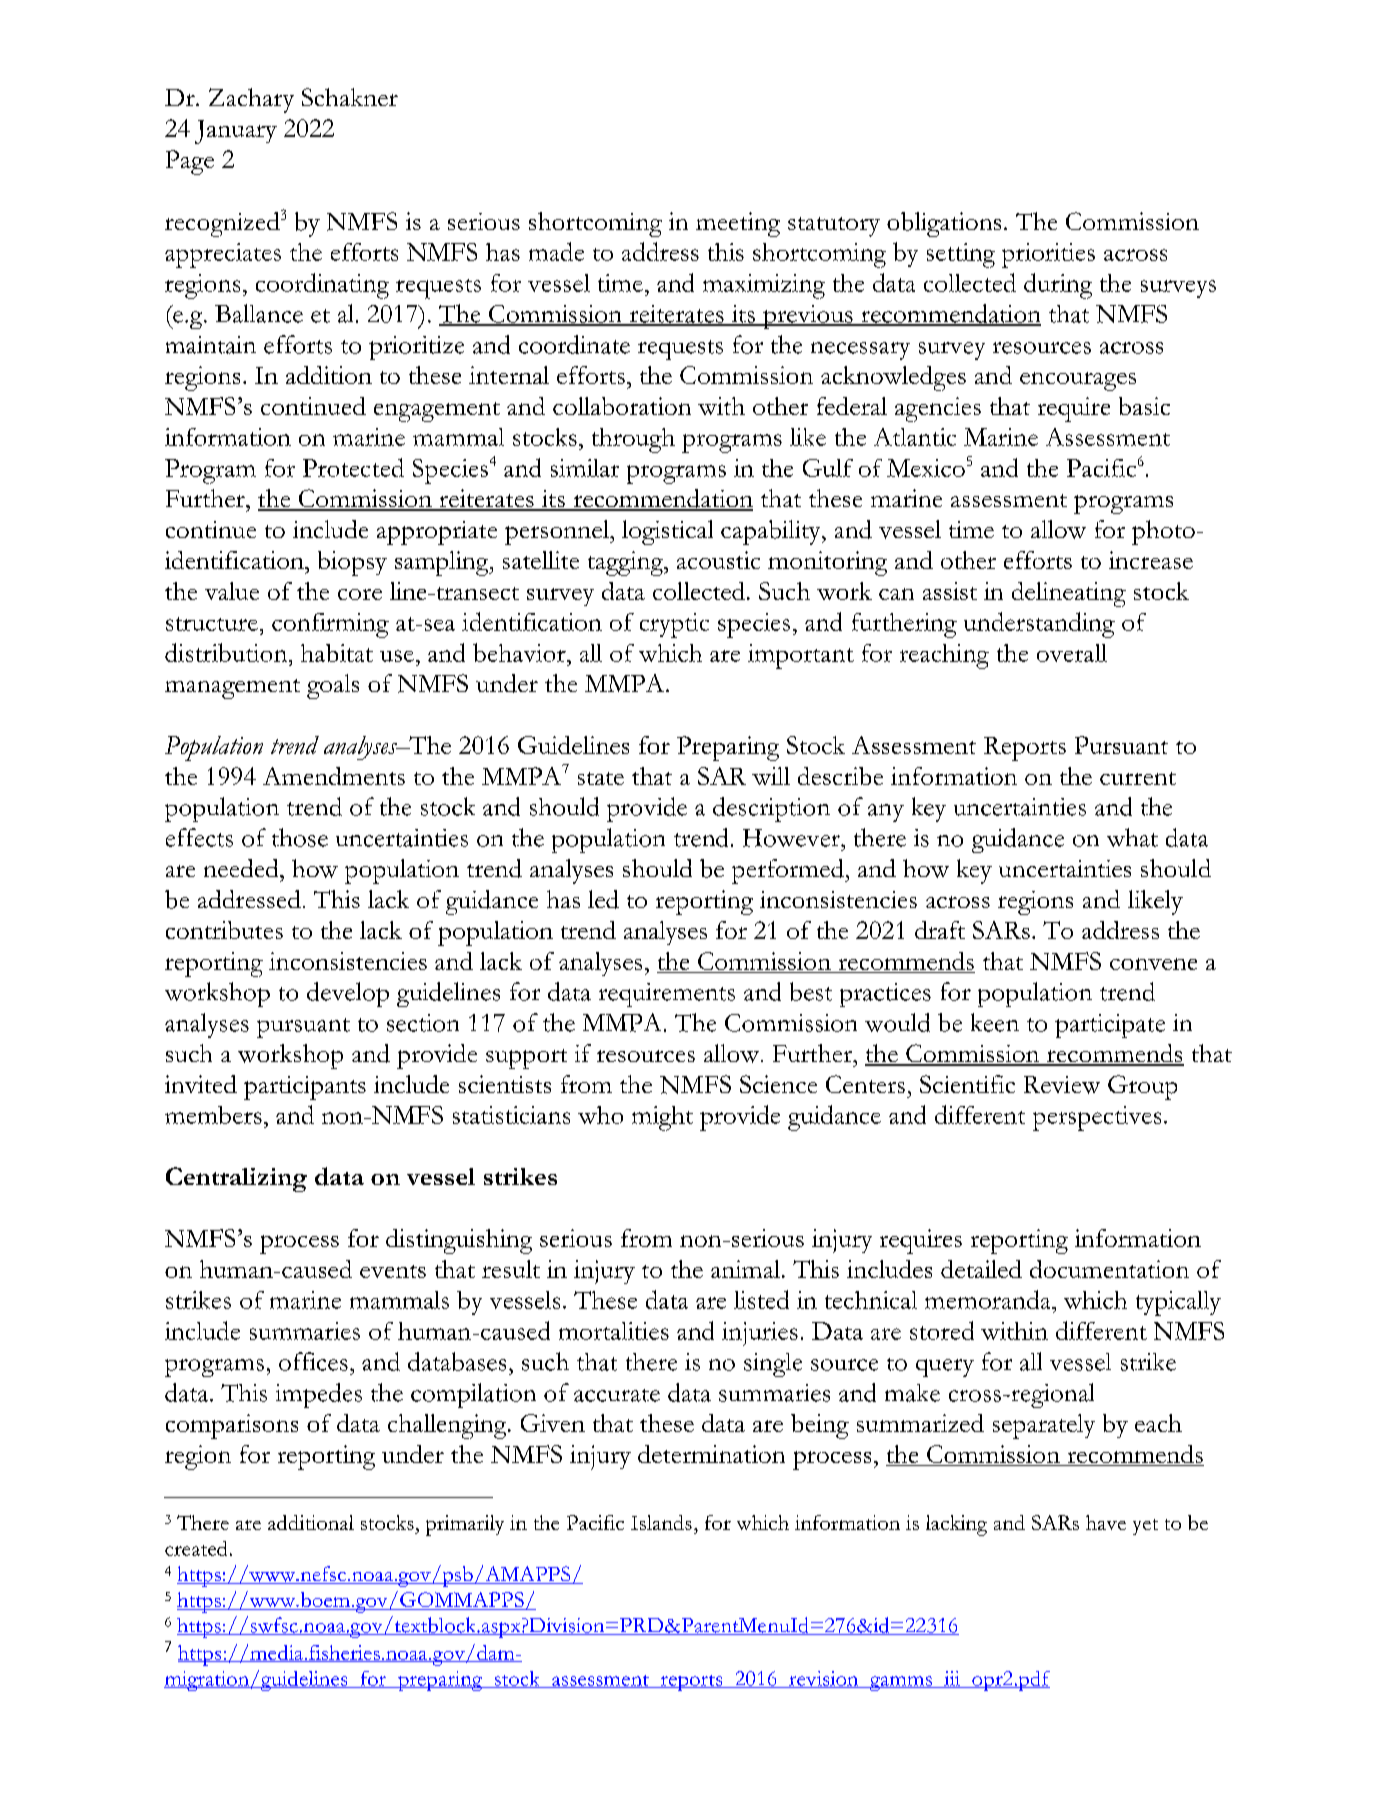  Describe the element at coordinates (738, 224) in the document. I see `meeting` at that location.
